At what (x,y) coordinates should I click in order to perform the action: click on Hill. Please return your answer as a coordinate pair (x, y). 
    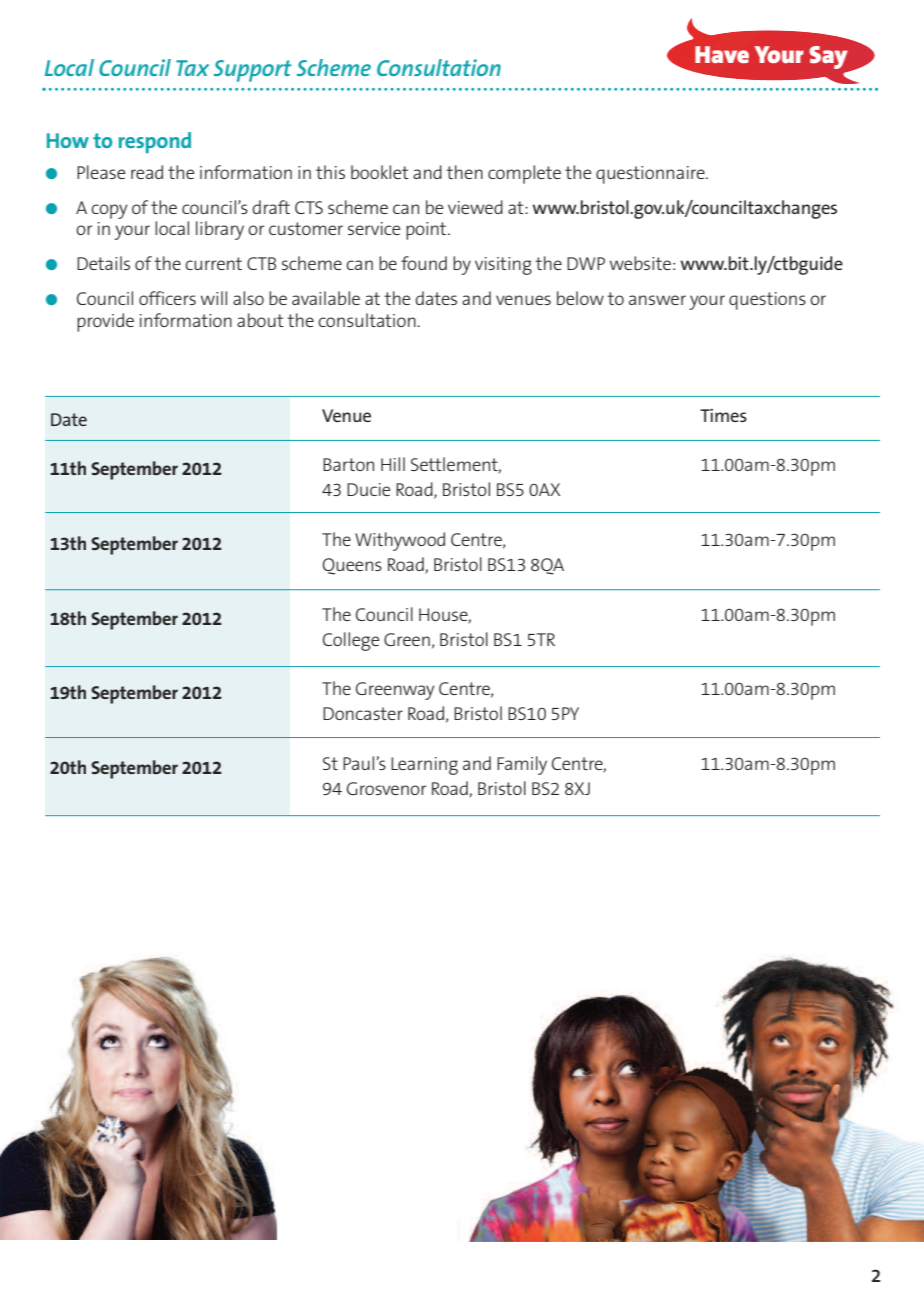
    Looking at the image, I should click on (393, 464).
